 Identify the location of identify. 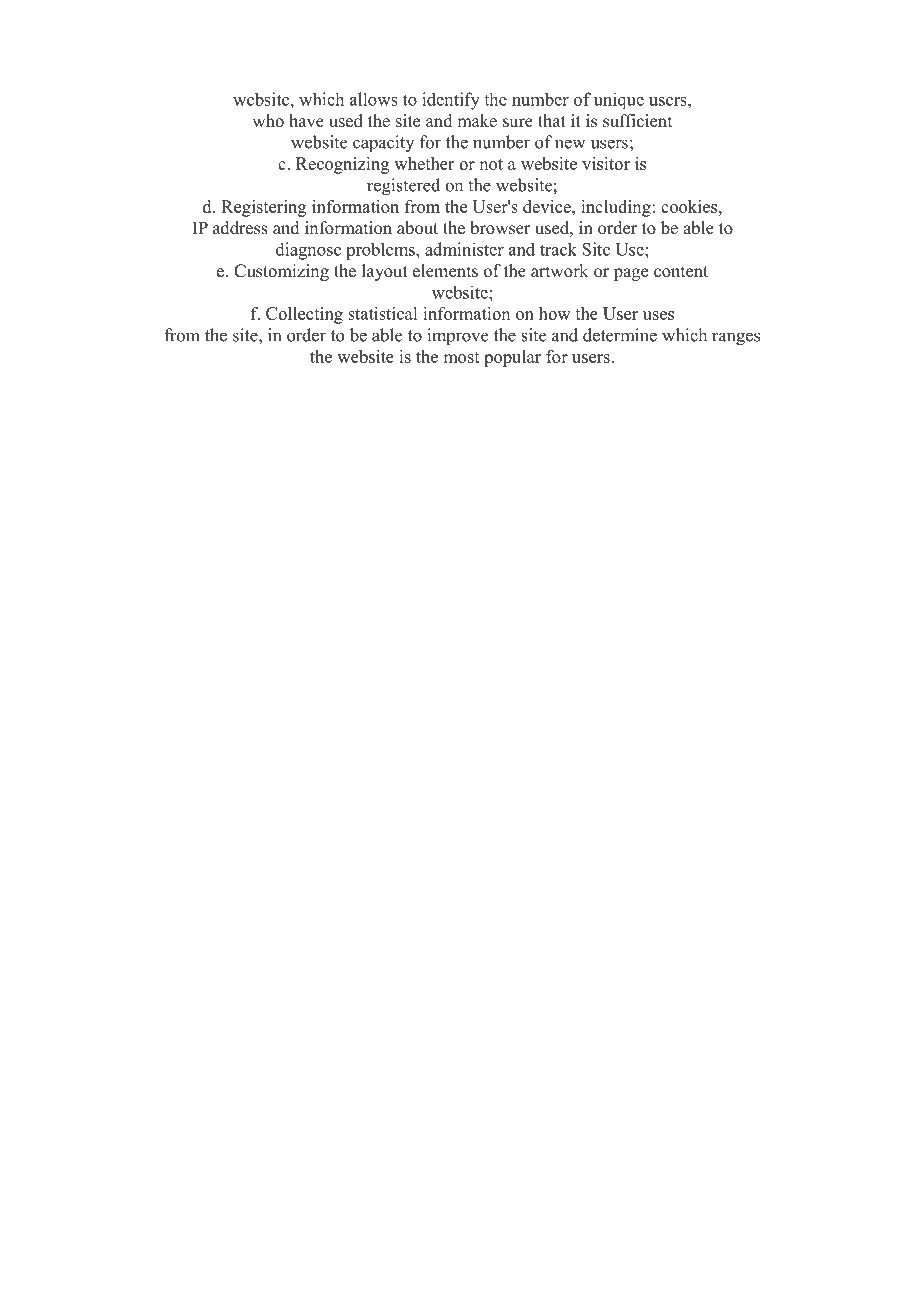
(451, 101).
